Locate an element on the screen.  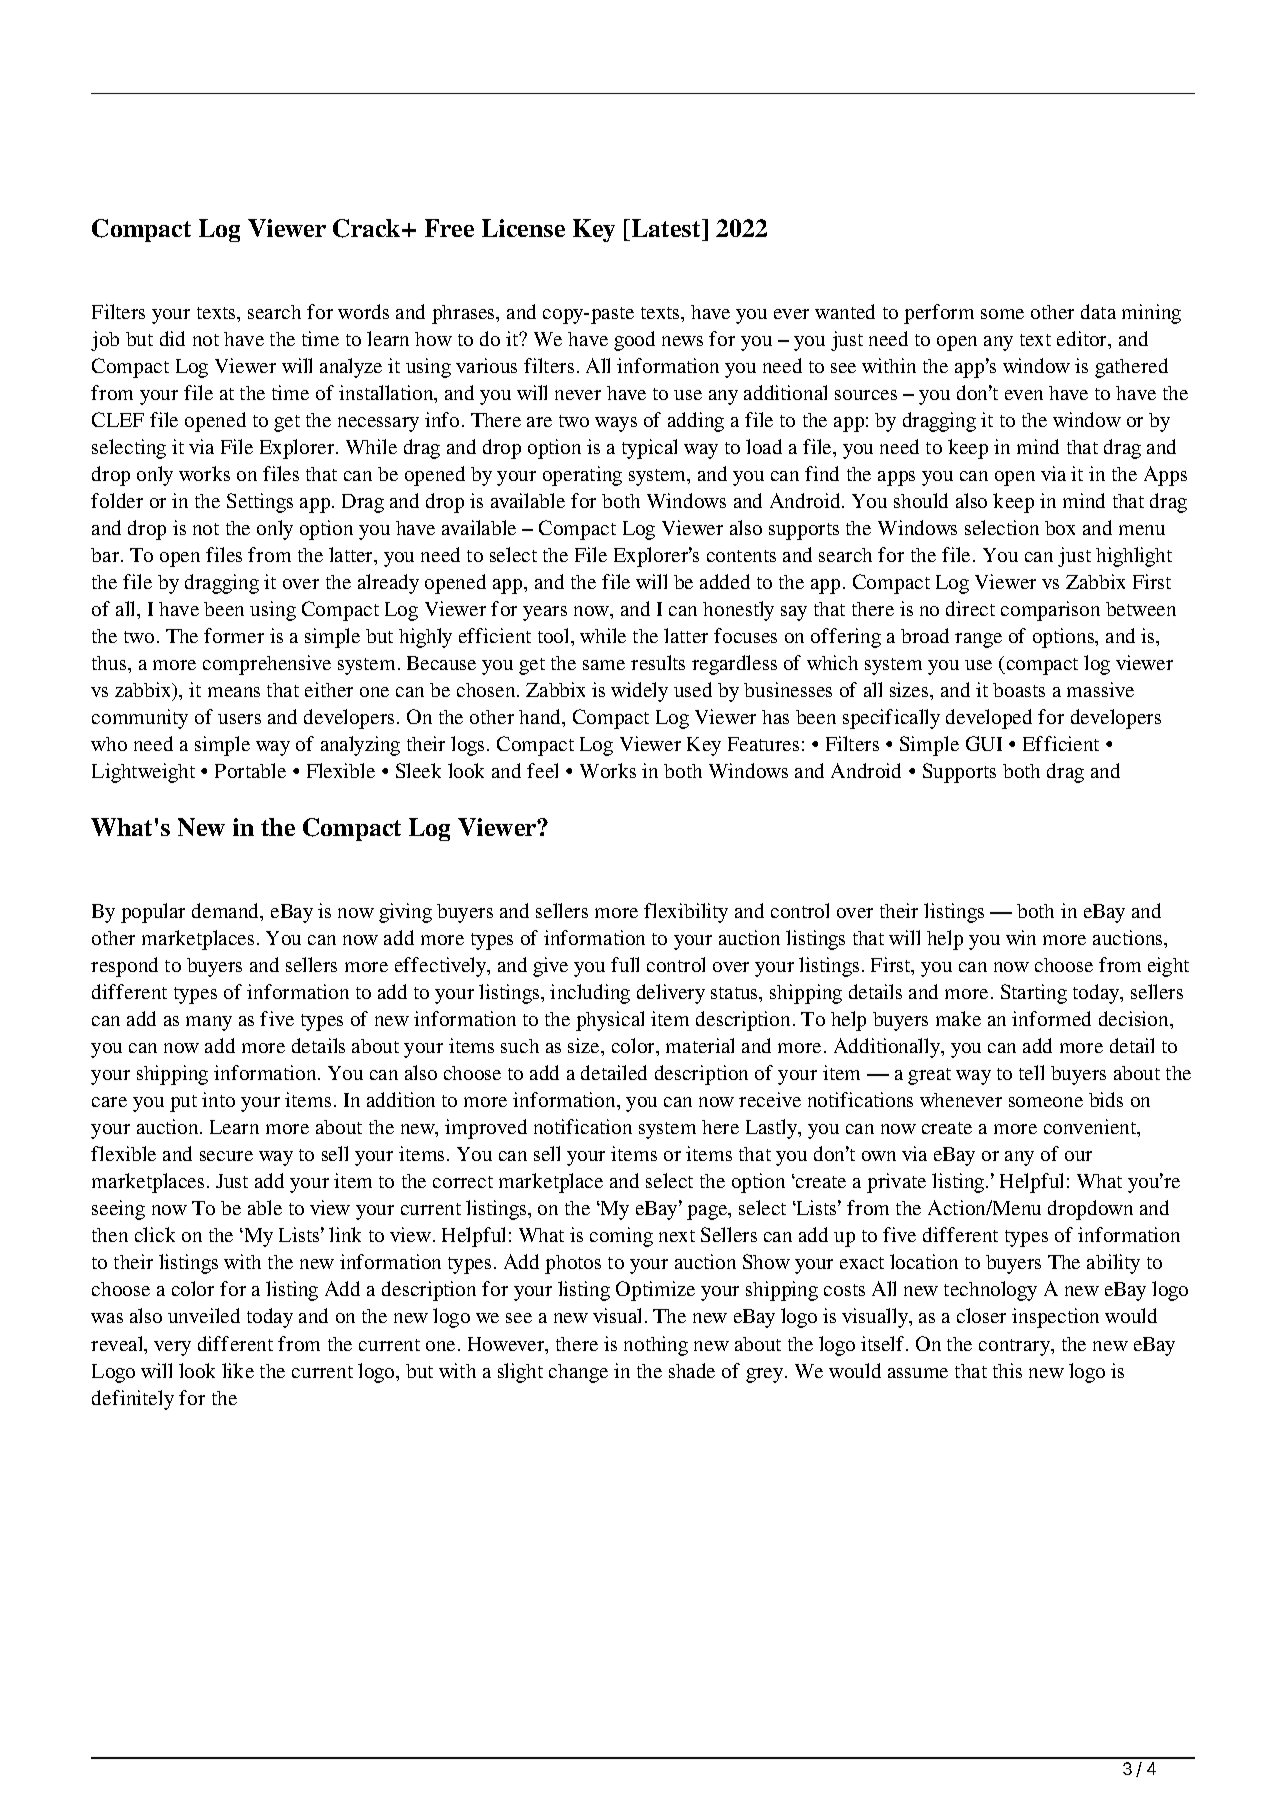
data is located at coordinates (1098, 311).
